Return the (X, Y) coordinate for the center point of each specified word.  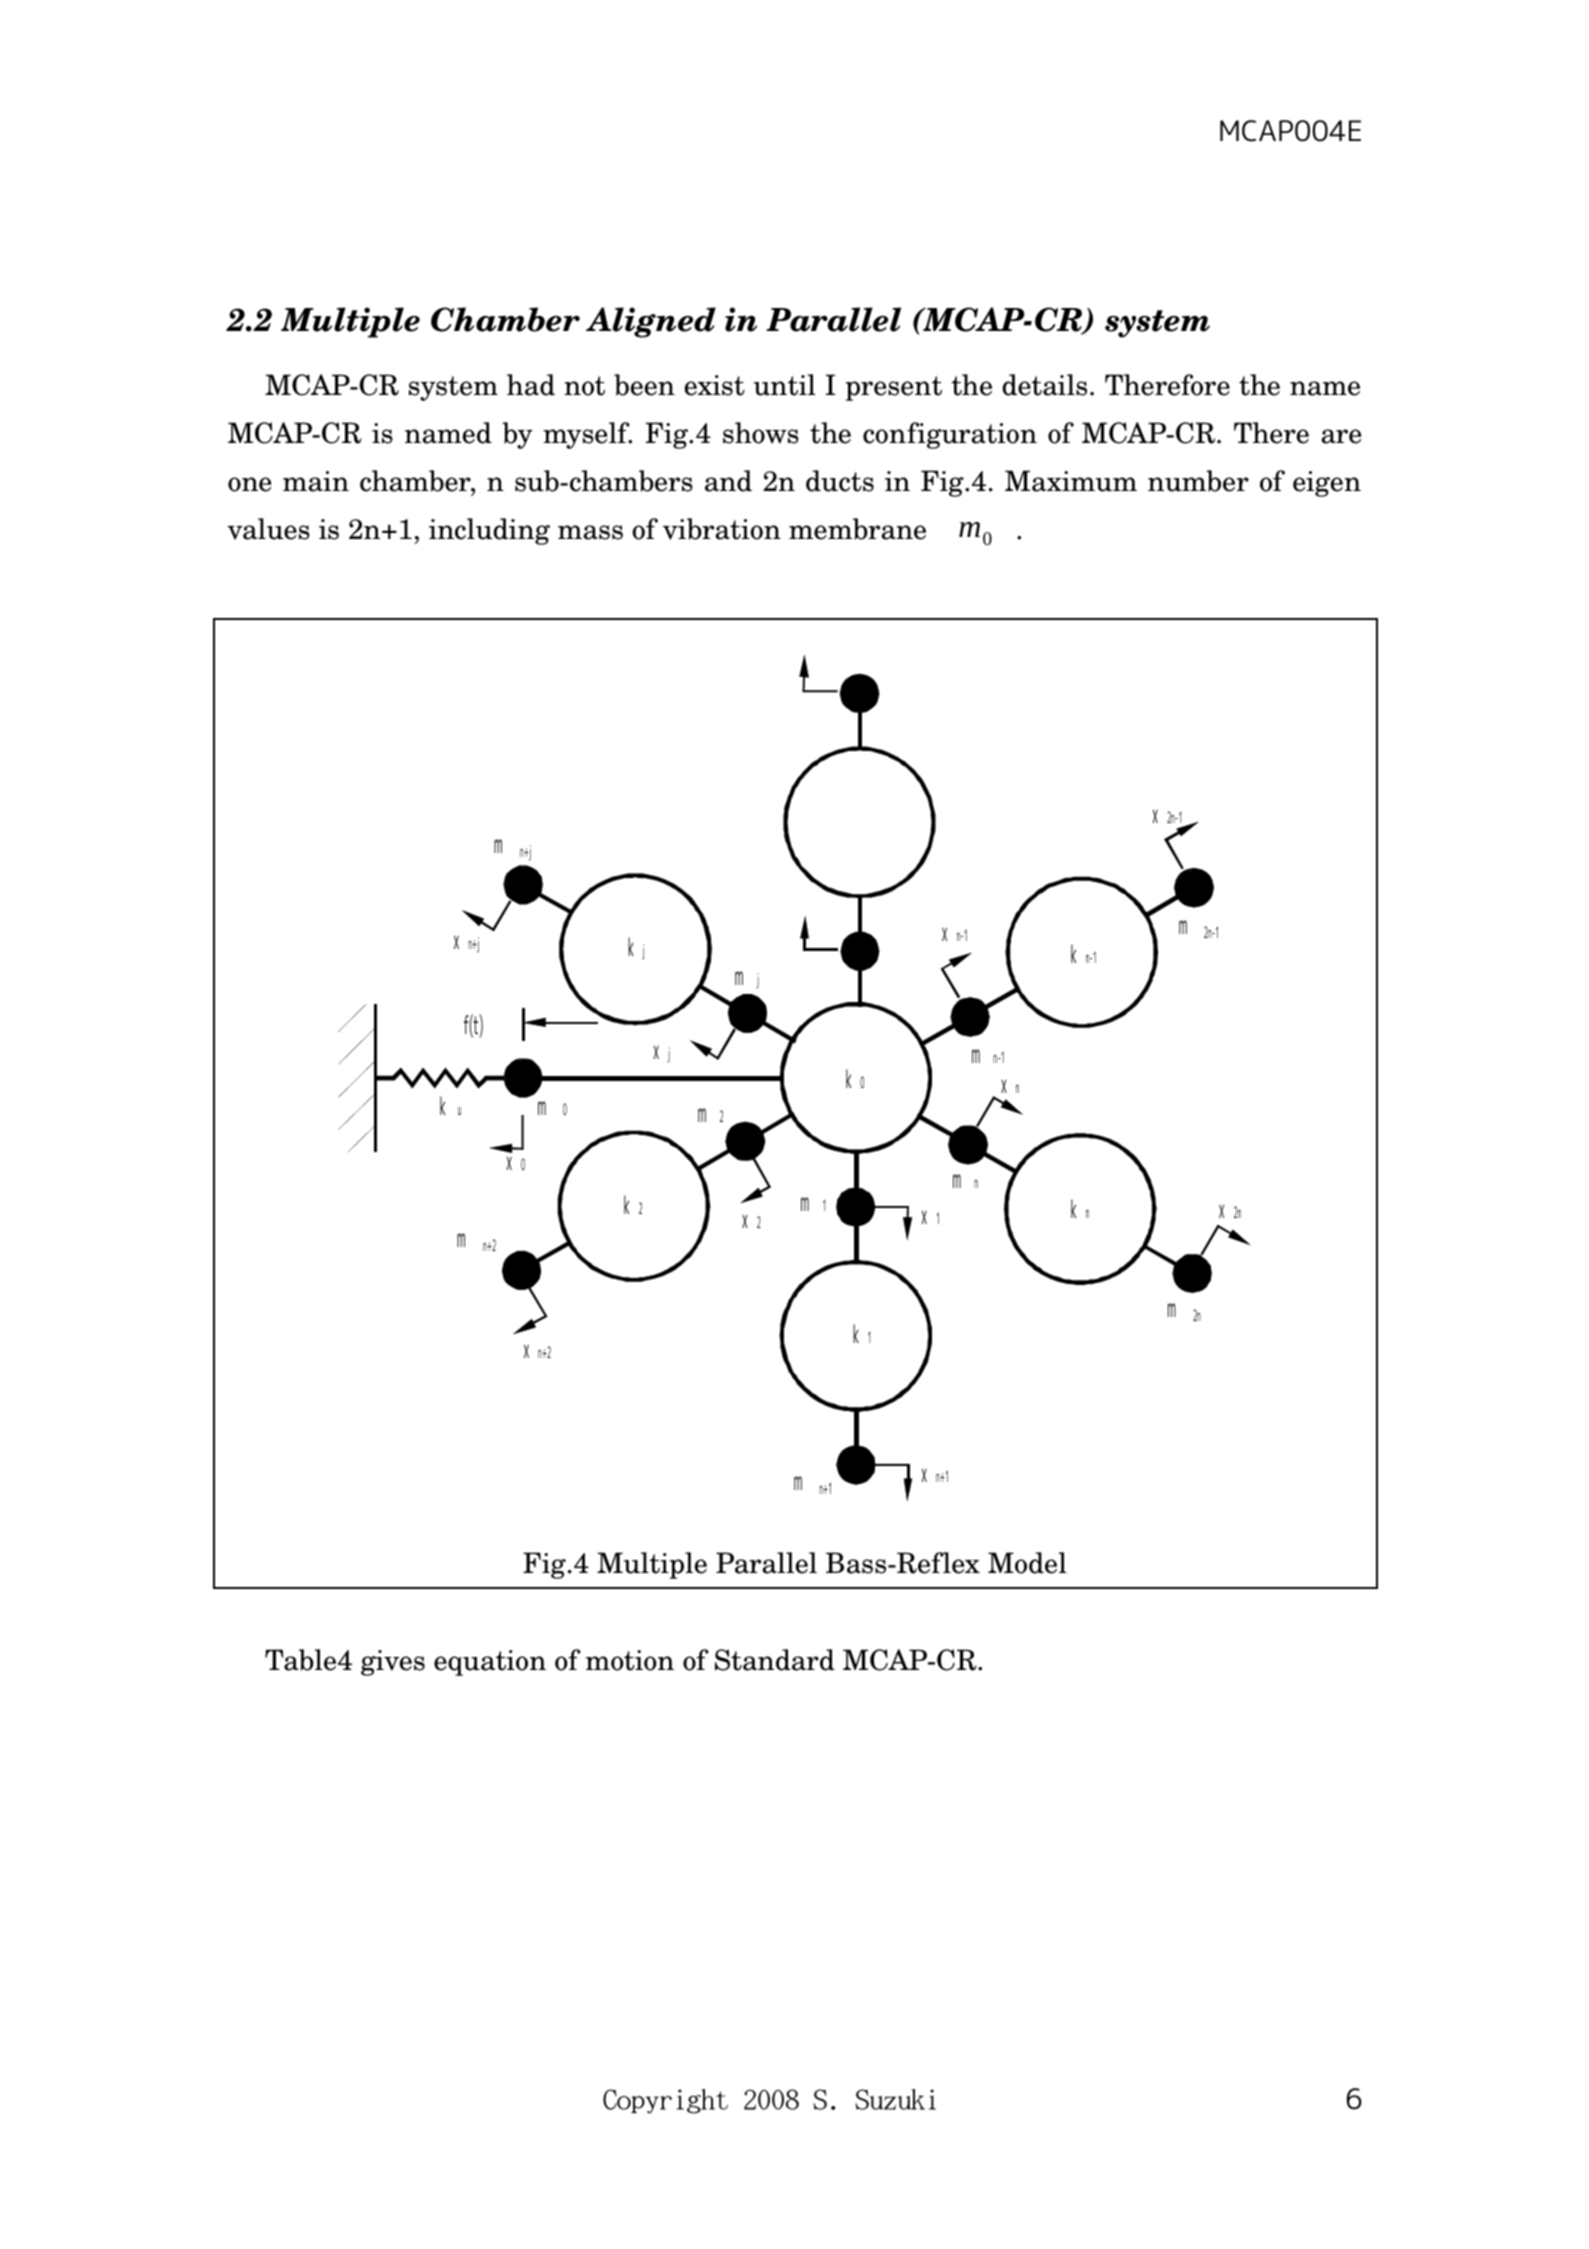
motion (630, 1660)
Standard (775, 1660)
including (489, 531)
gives (393, 1663)
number (1198, 481)
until (785, 385)
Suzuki (895, 2099)
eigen (1327, 484)
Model (1027, 1563)
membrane (857, 529)
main (316, 481)
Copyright (665, 2101)
